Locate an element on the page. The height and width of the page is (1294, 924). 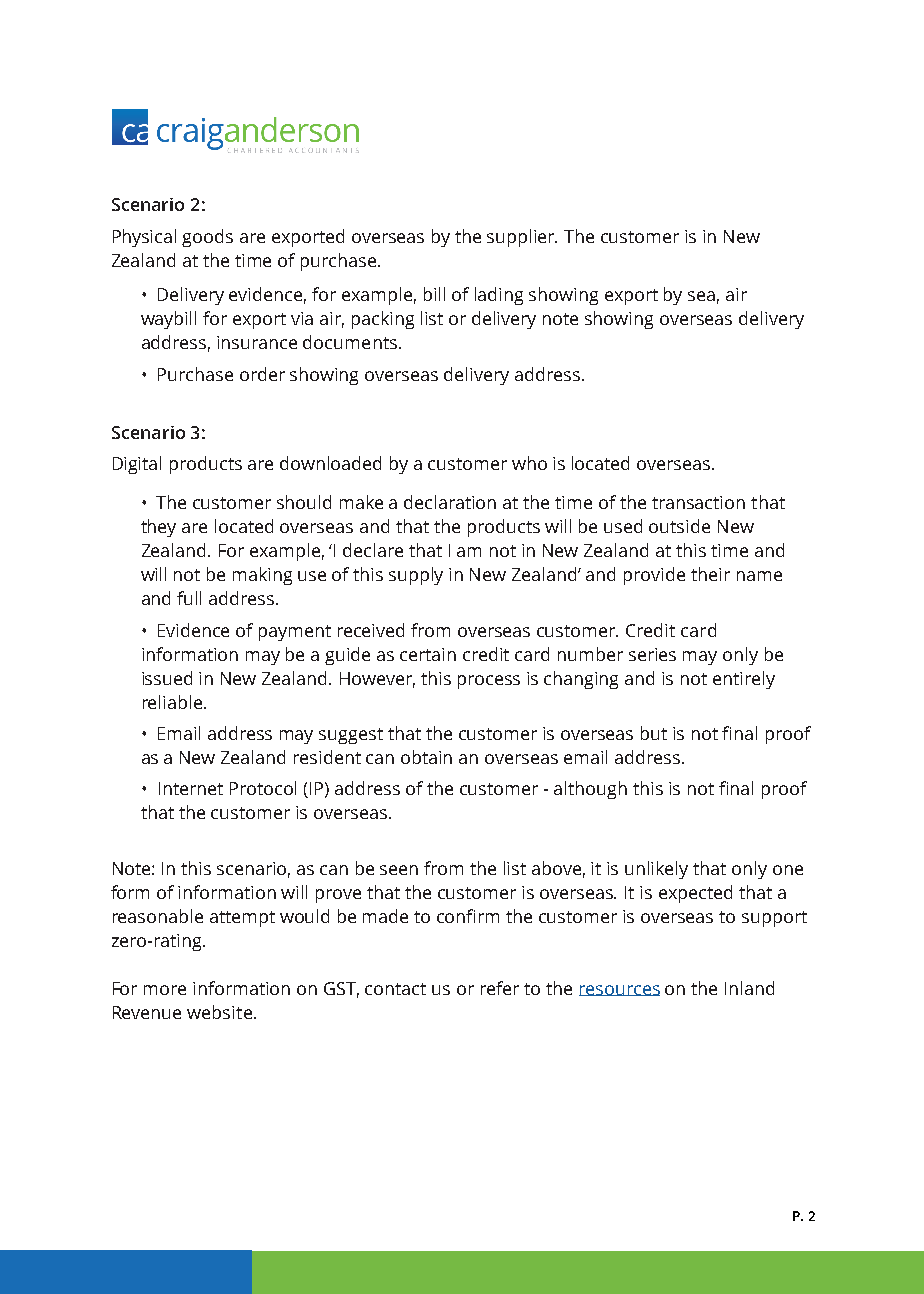
website is located at coordinates (219, 1012).
